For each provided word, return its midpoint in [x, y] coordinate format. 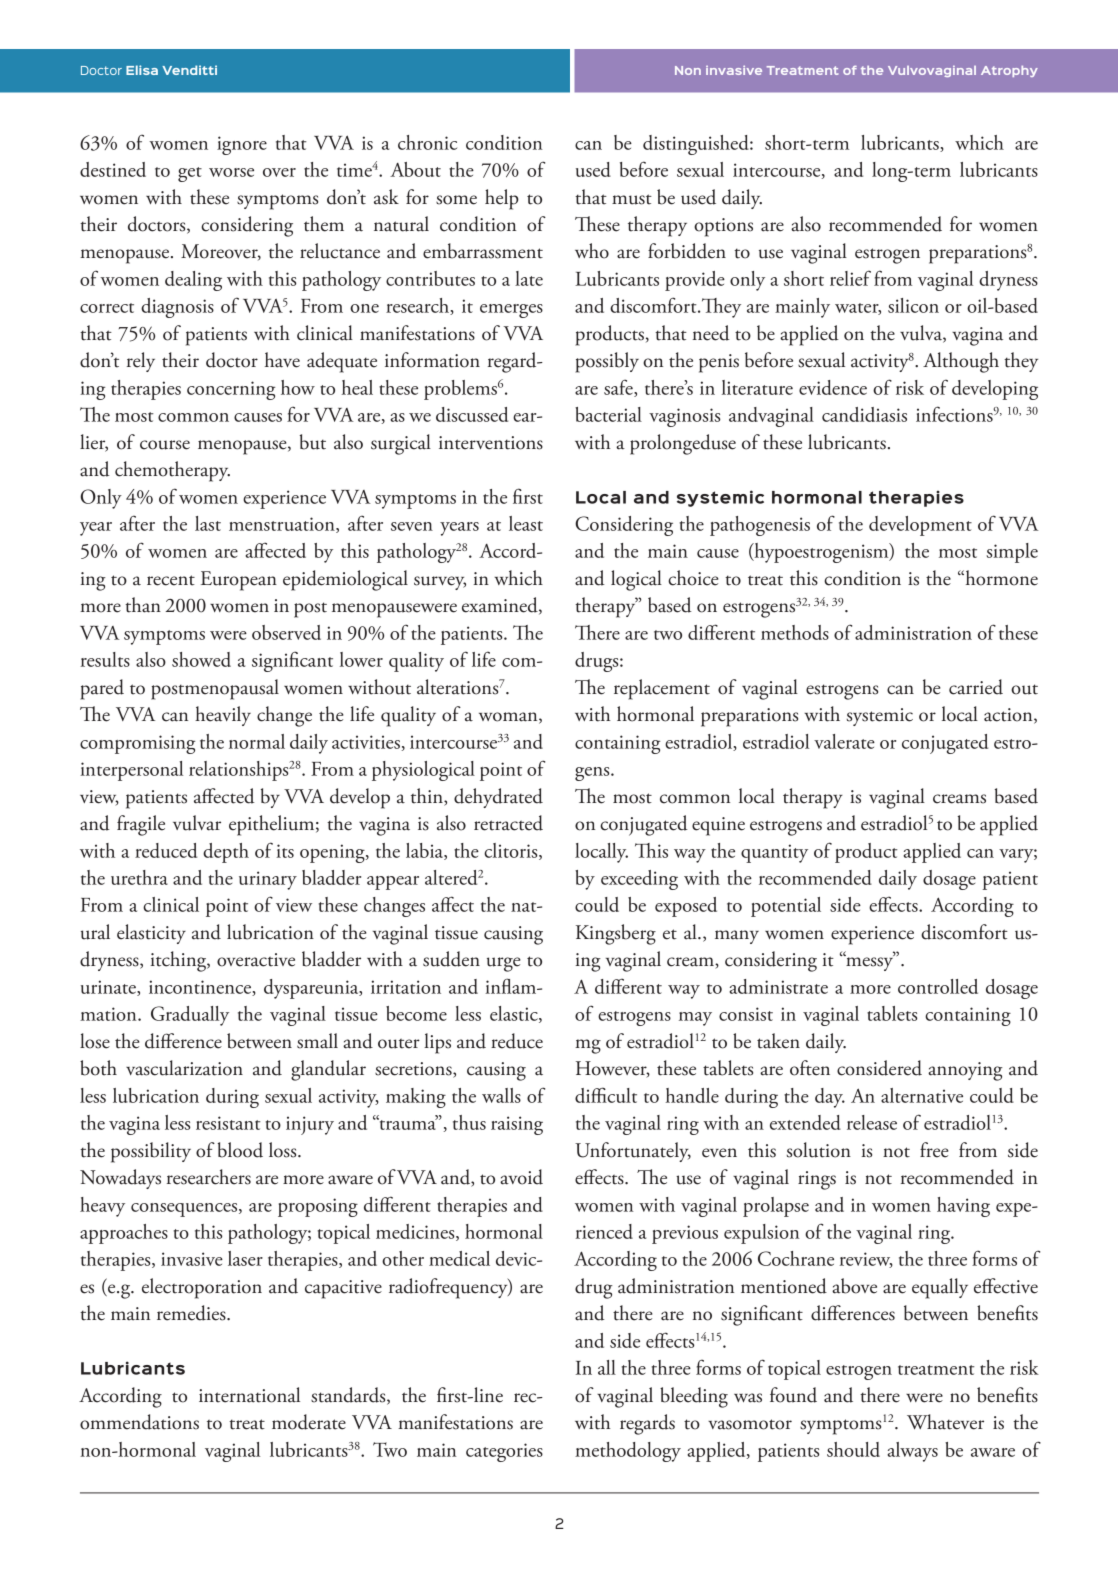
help [502, 199]
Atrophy [1009, 71]
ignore [242, 145]
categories [504, 1452]
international [249, 1395]
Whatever [945, 1422]
